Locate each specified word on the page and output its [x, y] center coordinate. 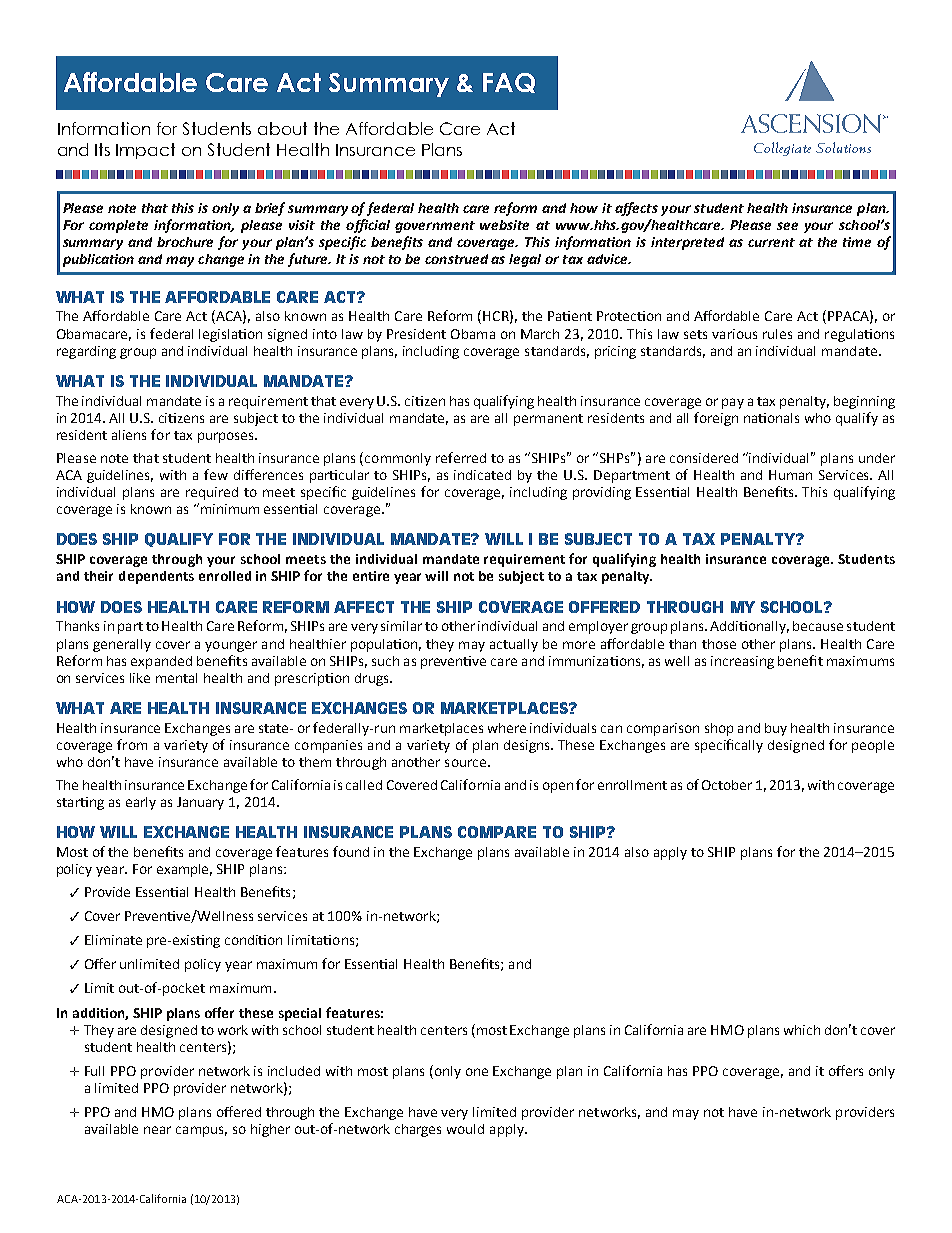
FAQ [509, 83]
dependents [156, 577]
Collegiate [782, 149]
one [477, 1072]
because [818, 626]
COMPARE [497, 832]
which [802, 1030]
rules [777, 334]
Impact [145, 151]
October [727, 785]
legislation [230, 335]
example [184, 870]
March [540, 334]
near [157, 1130]
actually [514, 645]
